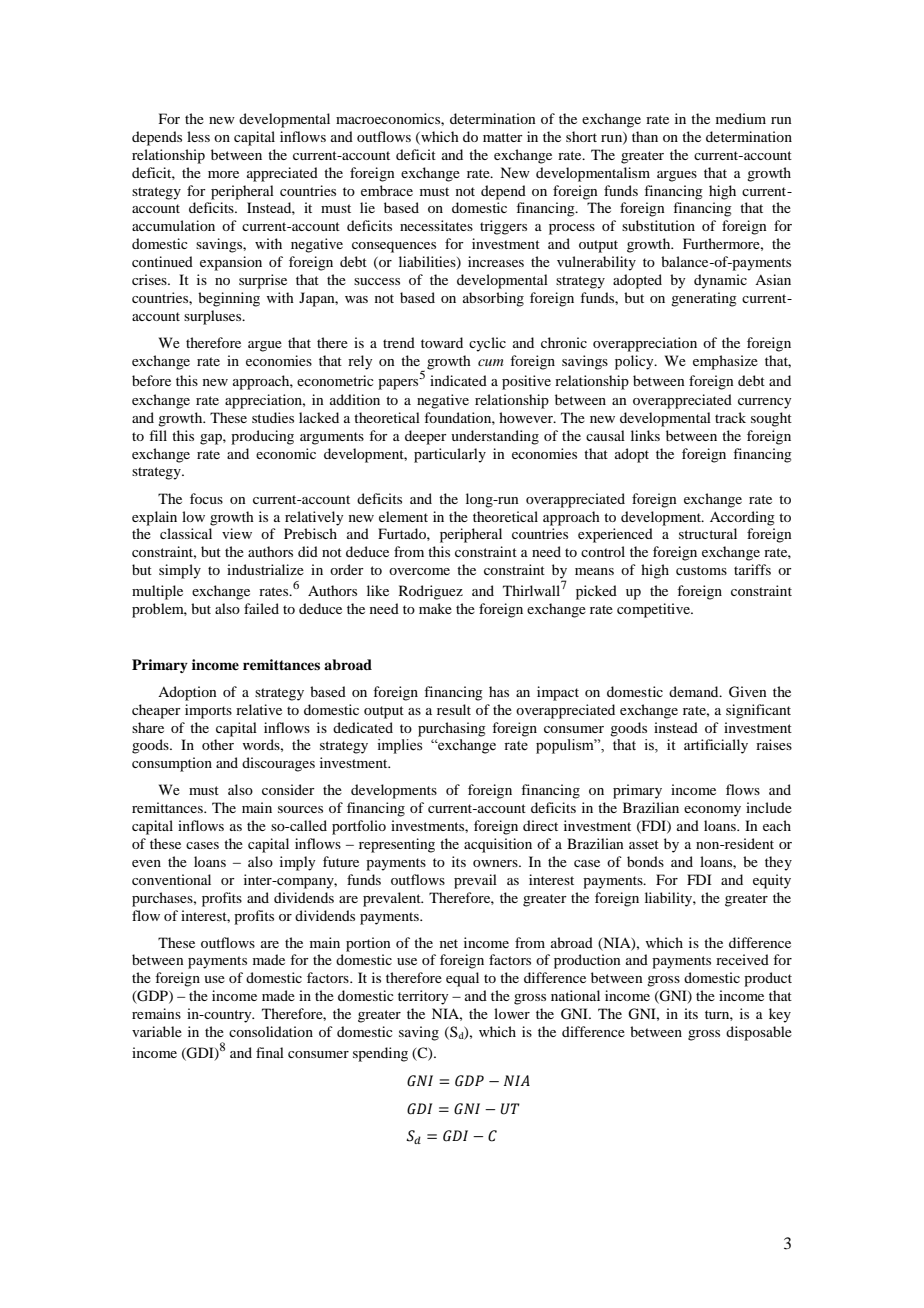 This document has height=1308, width=924. Describe the element at coordinates (271, 1031) in the document. I see `consolidation` at that location.
